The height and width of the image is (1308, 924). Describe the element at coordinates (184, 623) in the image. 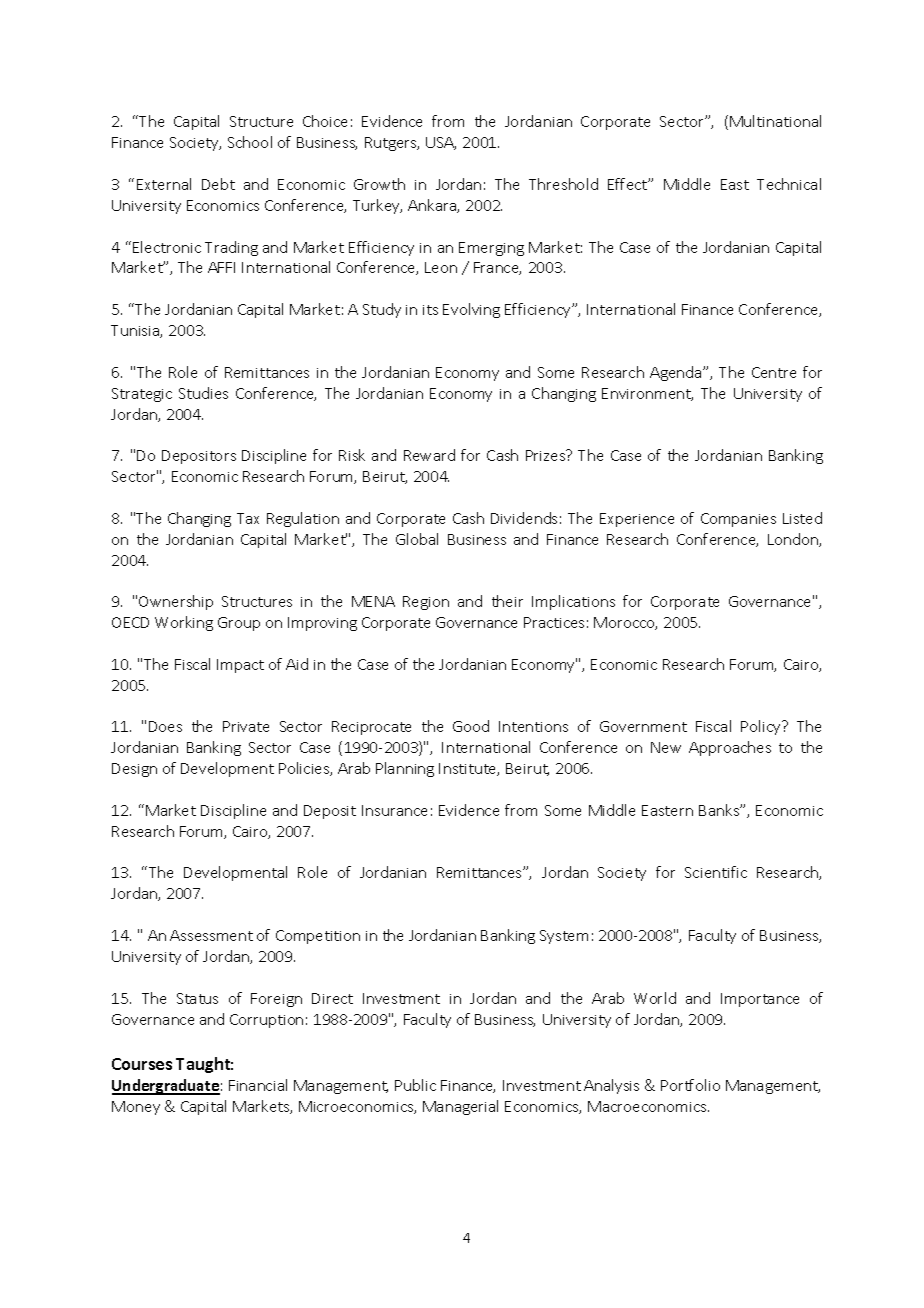

I see `Working` at that location.
